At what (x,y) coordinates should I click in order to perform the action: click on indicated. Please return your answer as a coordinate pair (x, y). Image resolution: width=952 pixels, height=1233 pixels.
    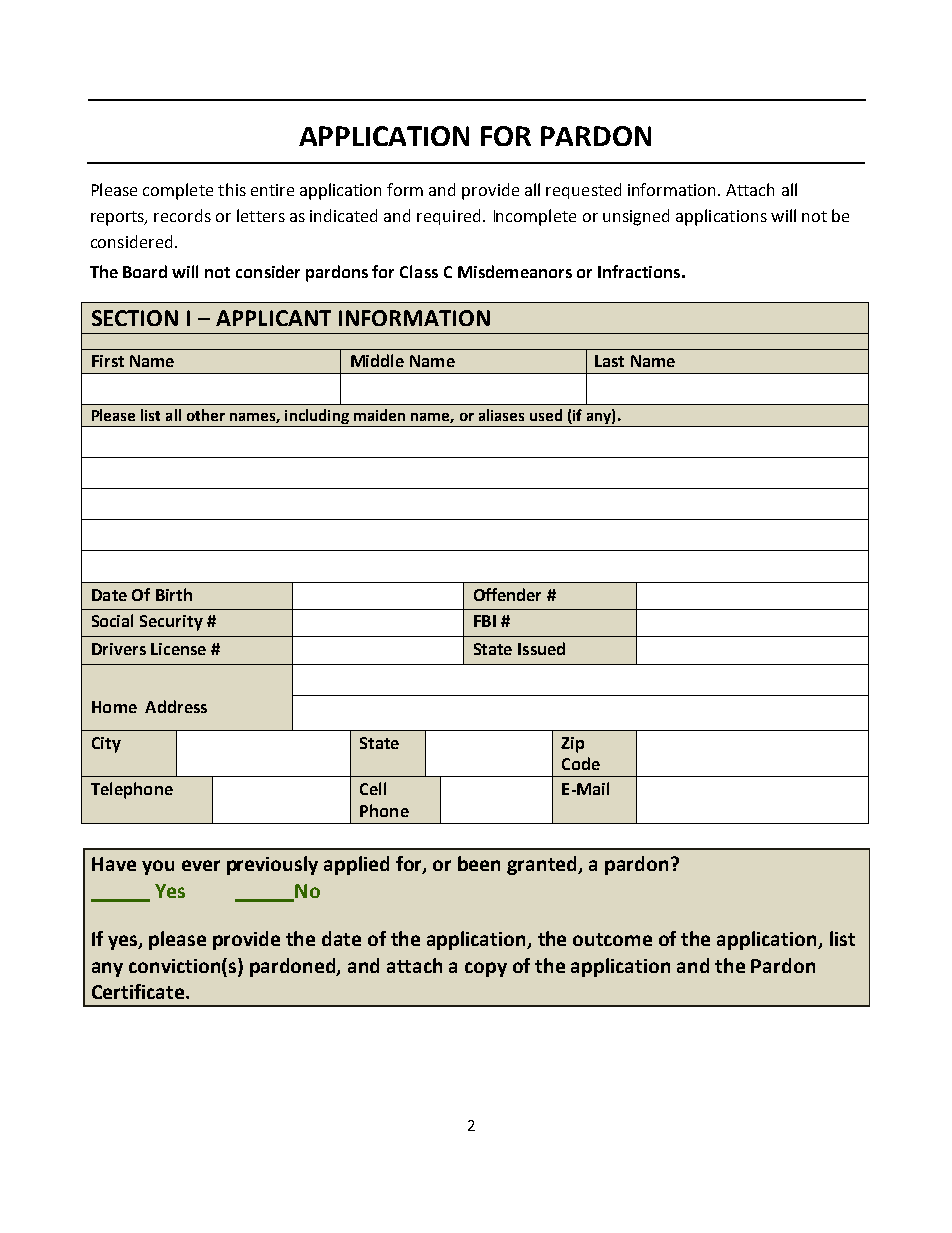
    Looking at the image, I should click on (343, 215).
